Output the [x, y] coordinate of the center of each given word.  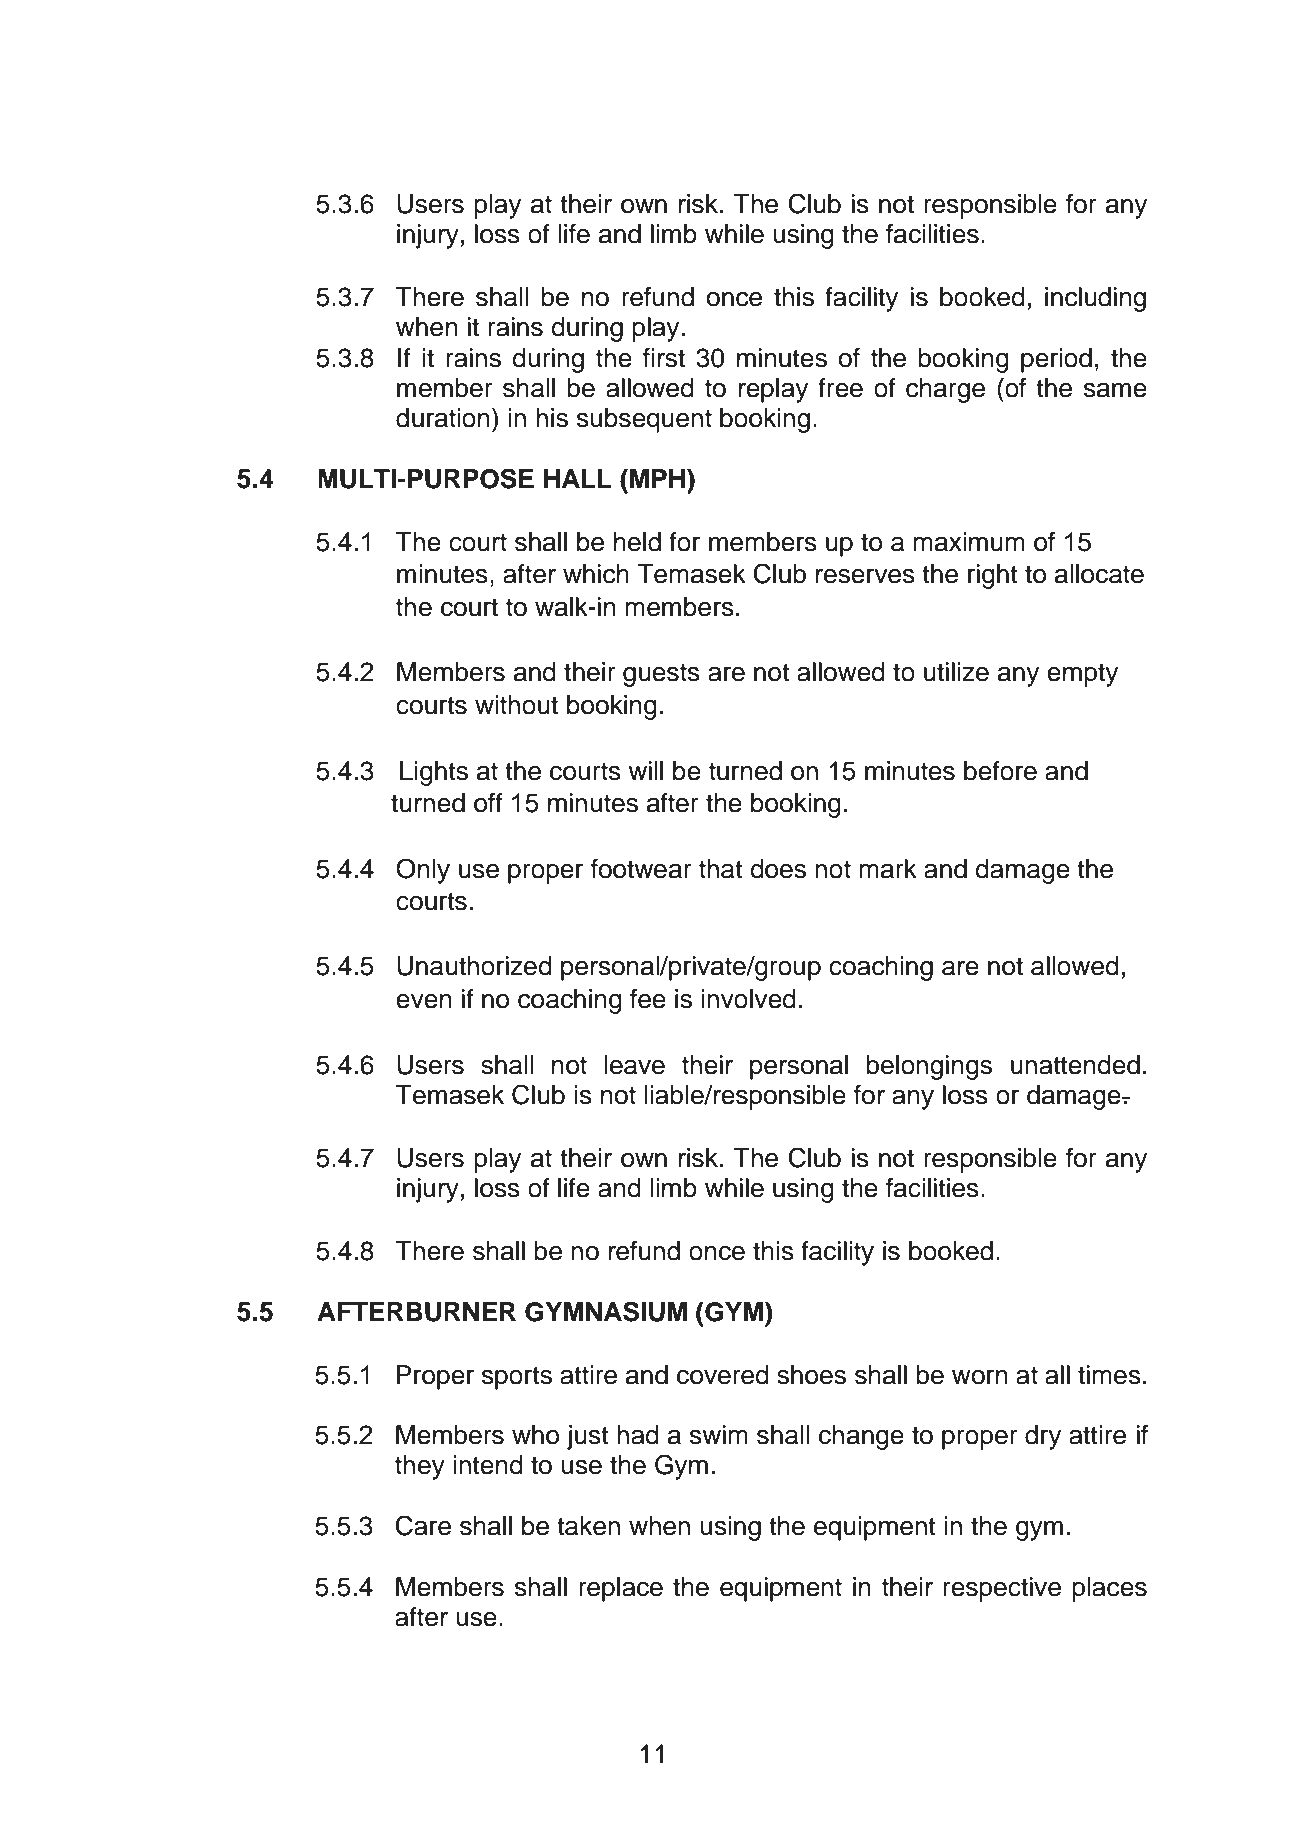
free [840, 388]
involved [748, 999]
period [1056, 360]
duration [443, 418]
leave [634, 1065]
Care [423, 1525]
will [645, 770]
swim [719, 1435]
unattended [1075, 1065]
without [516, 705]
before [1000, 771]
